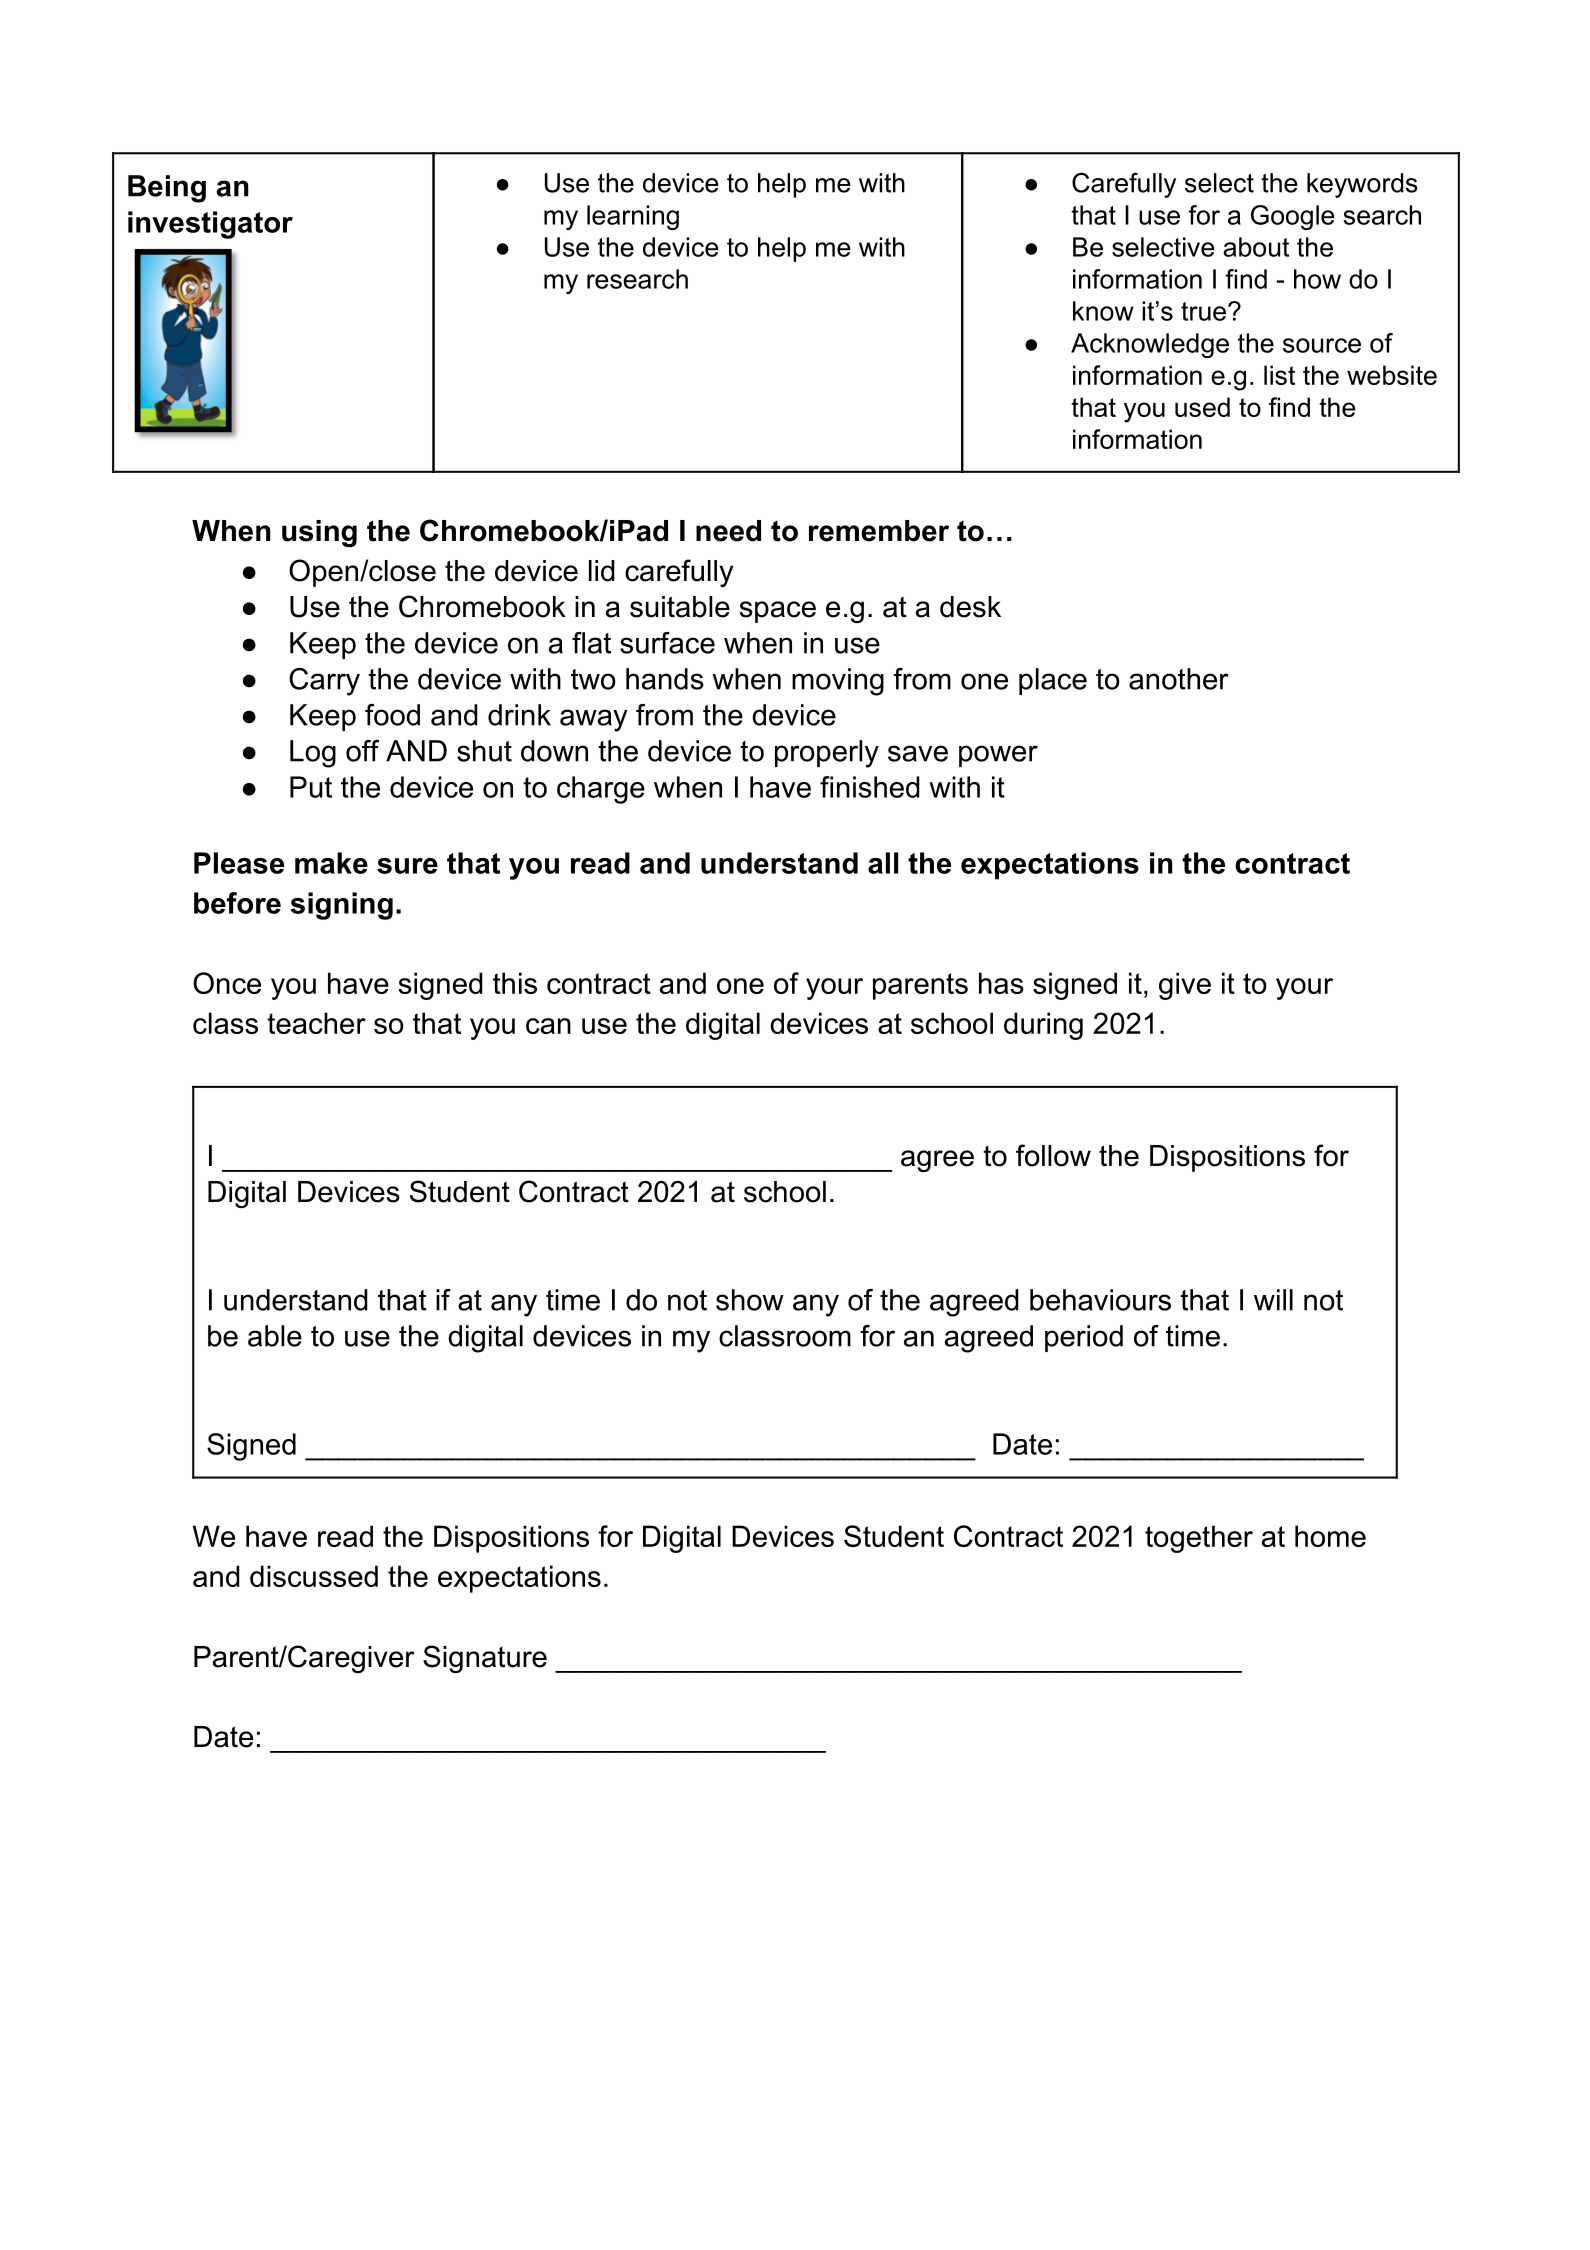 The width and height of the image is (1590, 2250). I want to click on show, so click(750, 1300).
